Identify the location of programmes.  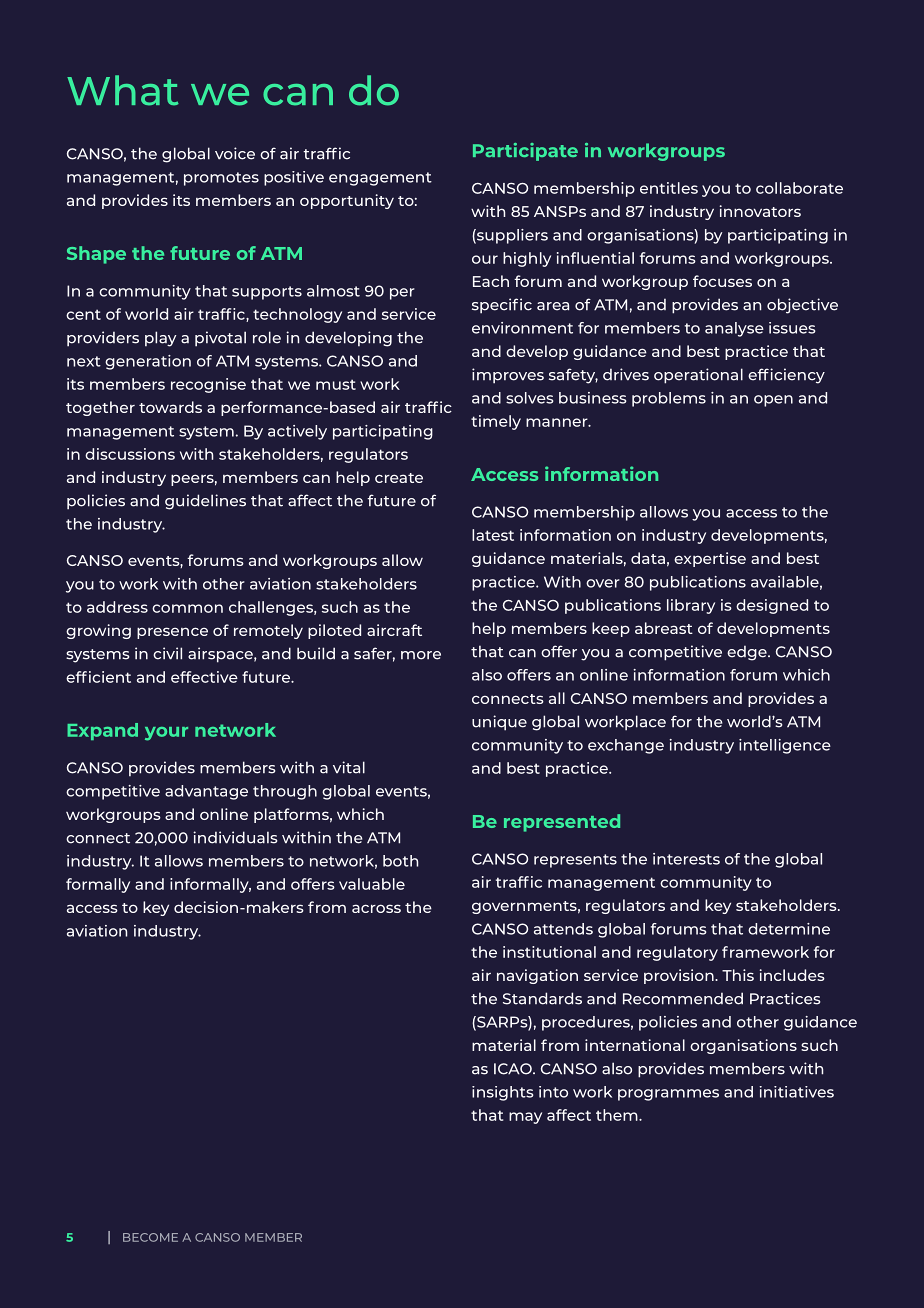
(668, 1095).
